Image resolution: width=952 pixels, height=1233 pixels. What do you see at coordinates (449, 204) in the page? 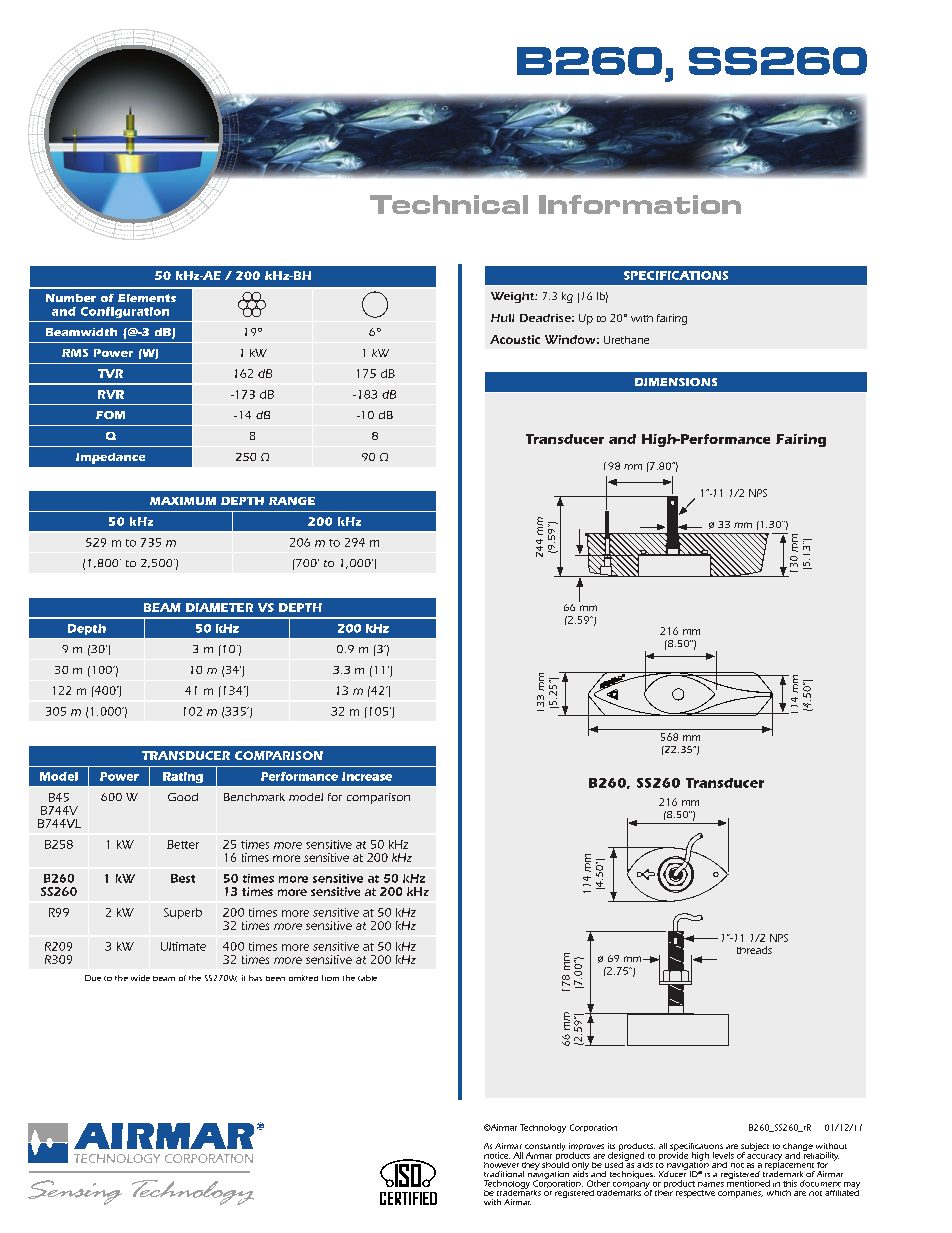
I see `Technical` at bounding box center [449, 204].
